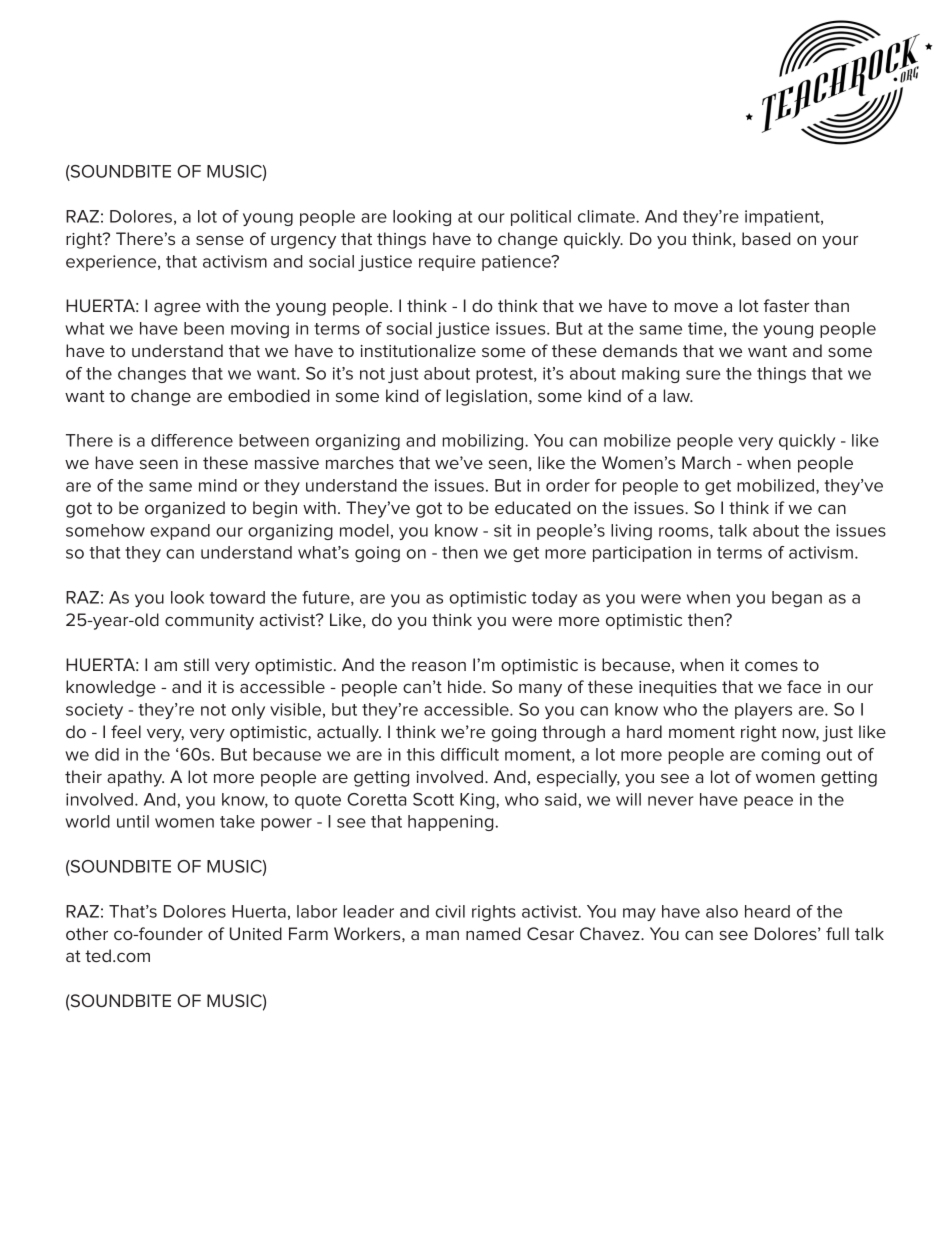 The image size is (952, 1233). I want to click on sense, so click(220, 240).
